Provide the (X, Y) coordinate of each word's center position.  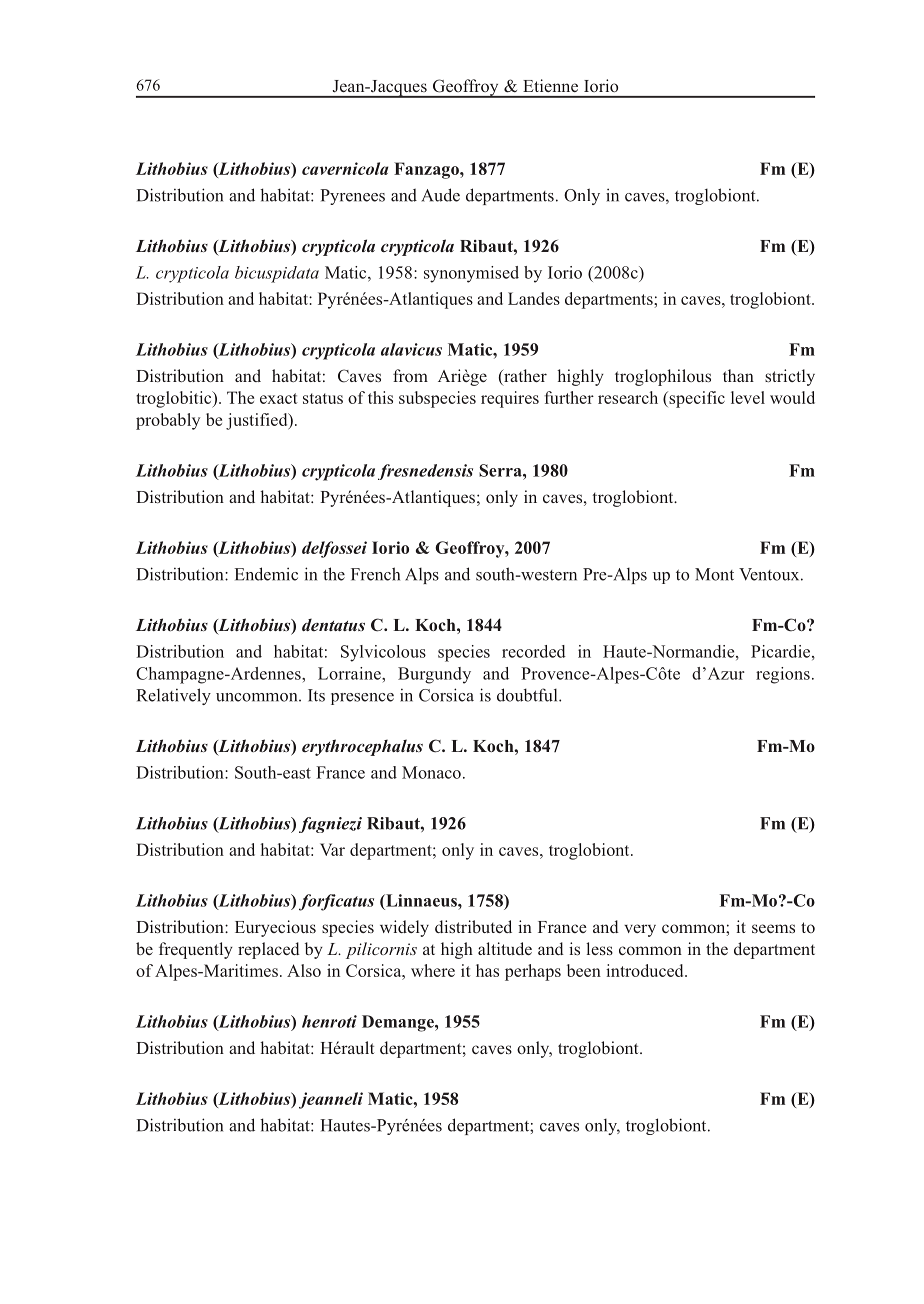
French (375, 574)
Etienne (550, 85)
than (738, 375)
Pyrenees (352, 197)
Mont (714, 574)
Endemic (266, 574)
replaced (269, 950)
